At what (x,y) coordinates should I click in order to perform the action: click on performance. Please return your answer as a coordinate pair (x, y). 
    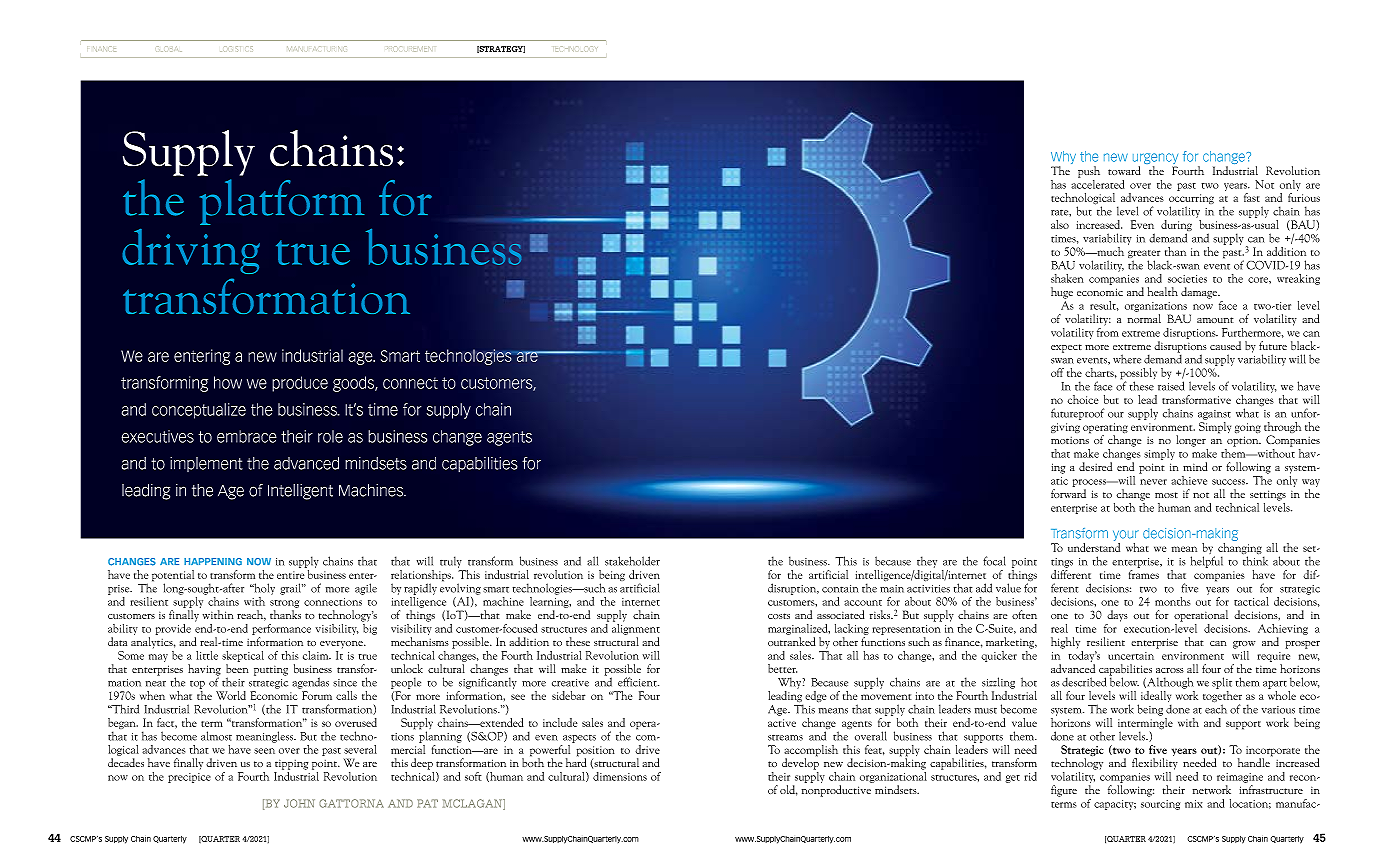
    Looking at the image, I should click on (281, 629).
